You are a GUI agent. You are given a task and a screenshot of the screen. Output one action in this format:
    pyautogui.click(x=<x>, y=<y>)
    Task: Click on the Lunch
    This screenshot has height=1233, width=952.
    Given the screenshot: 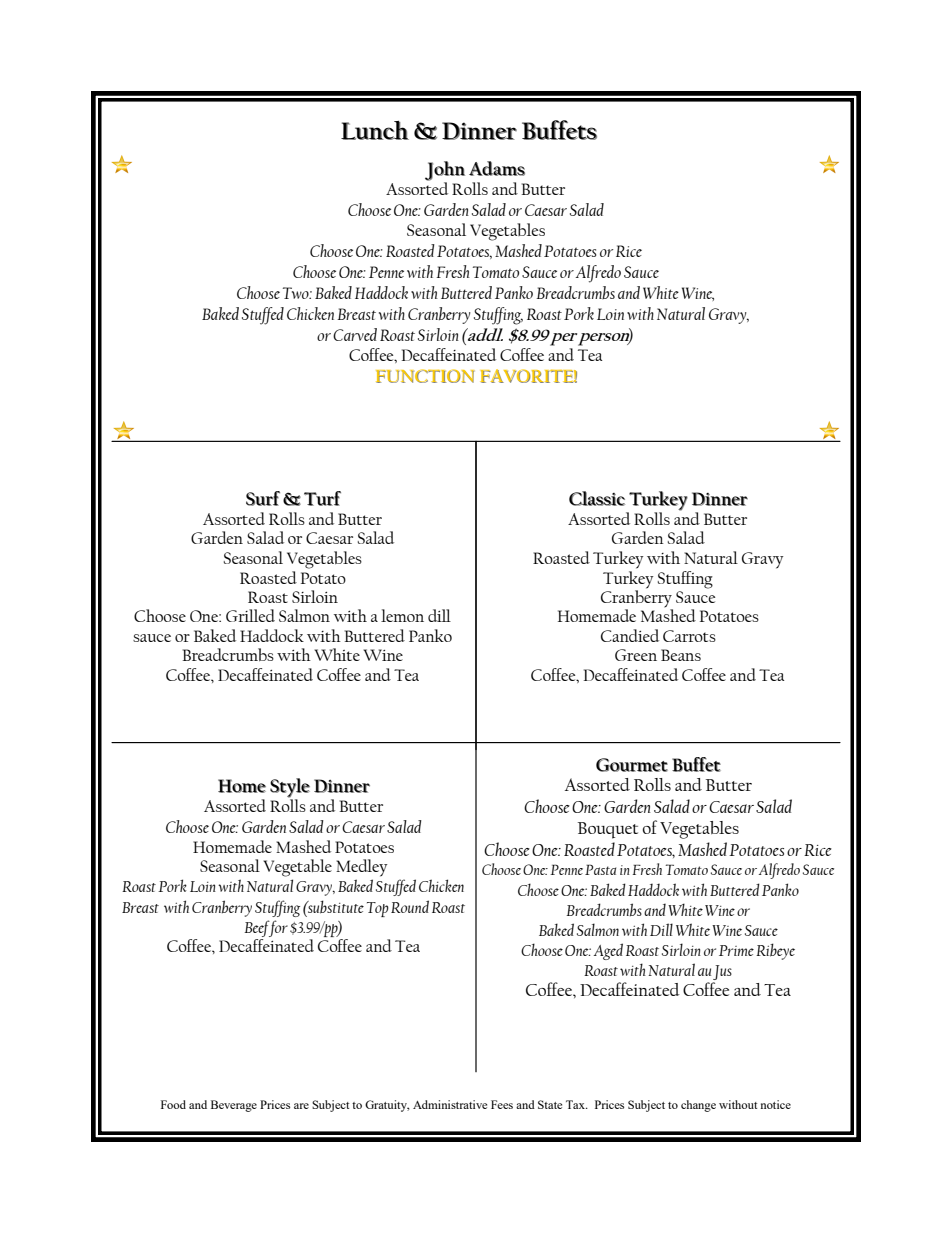 What is the action you would take?
    pyautogui.click(x=375, y=130)
